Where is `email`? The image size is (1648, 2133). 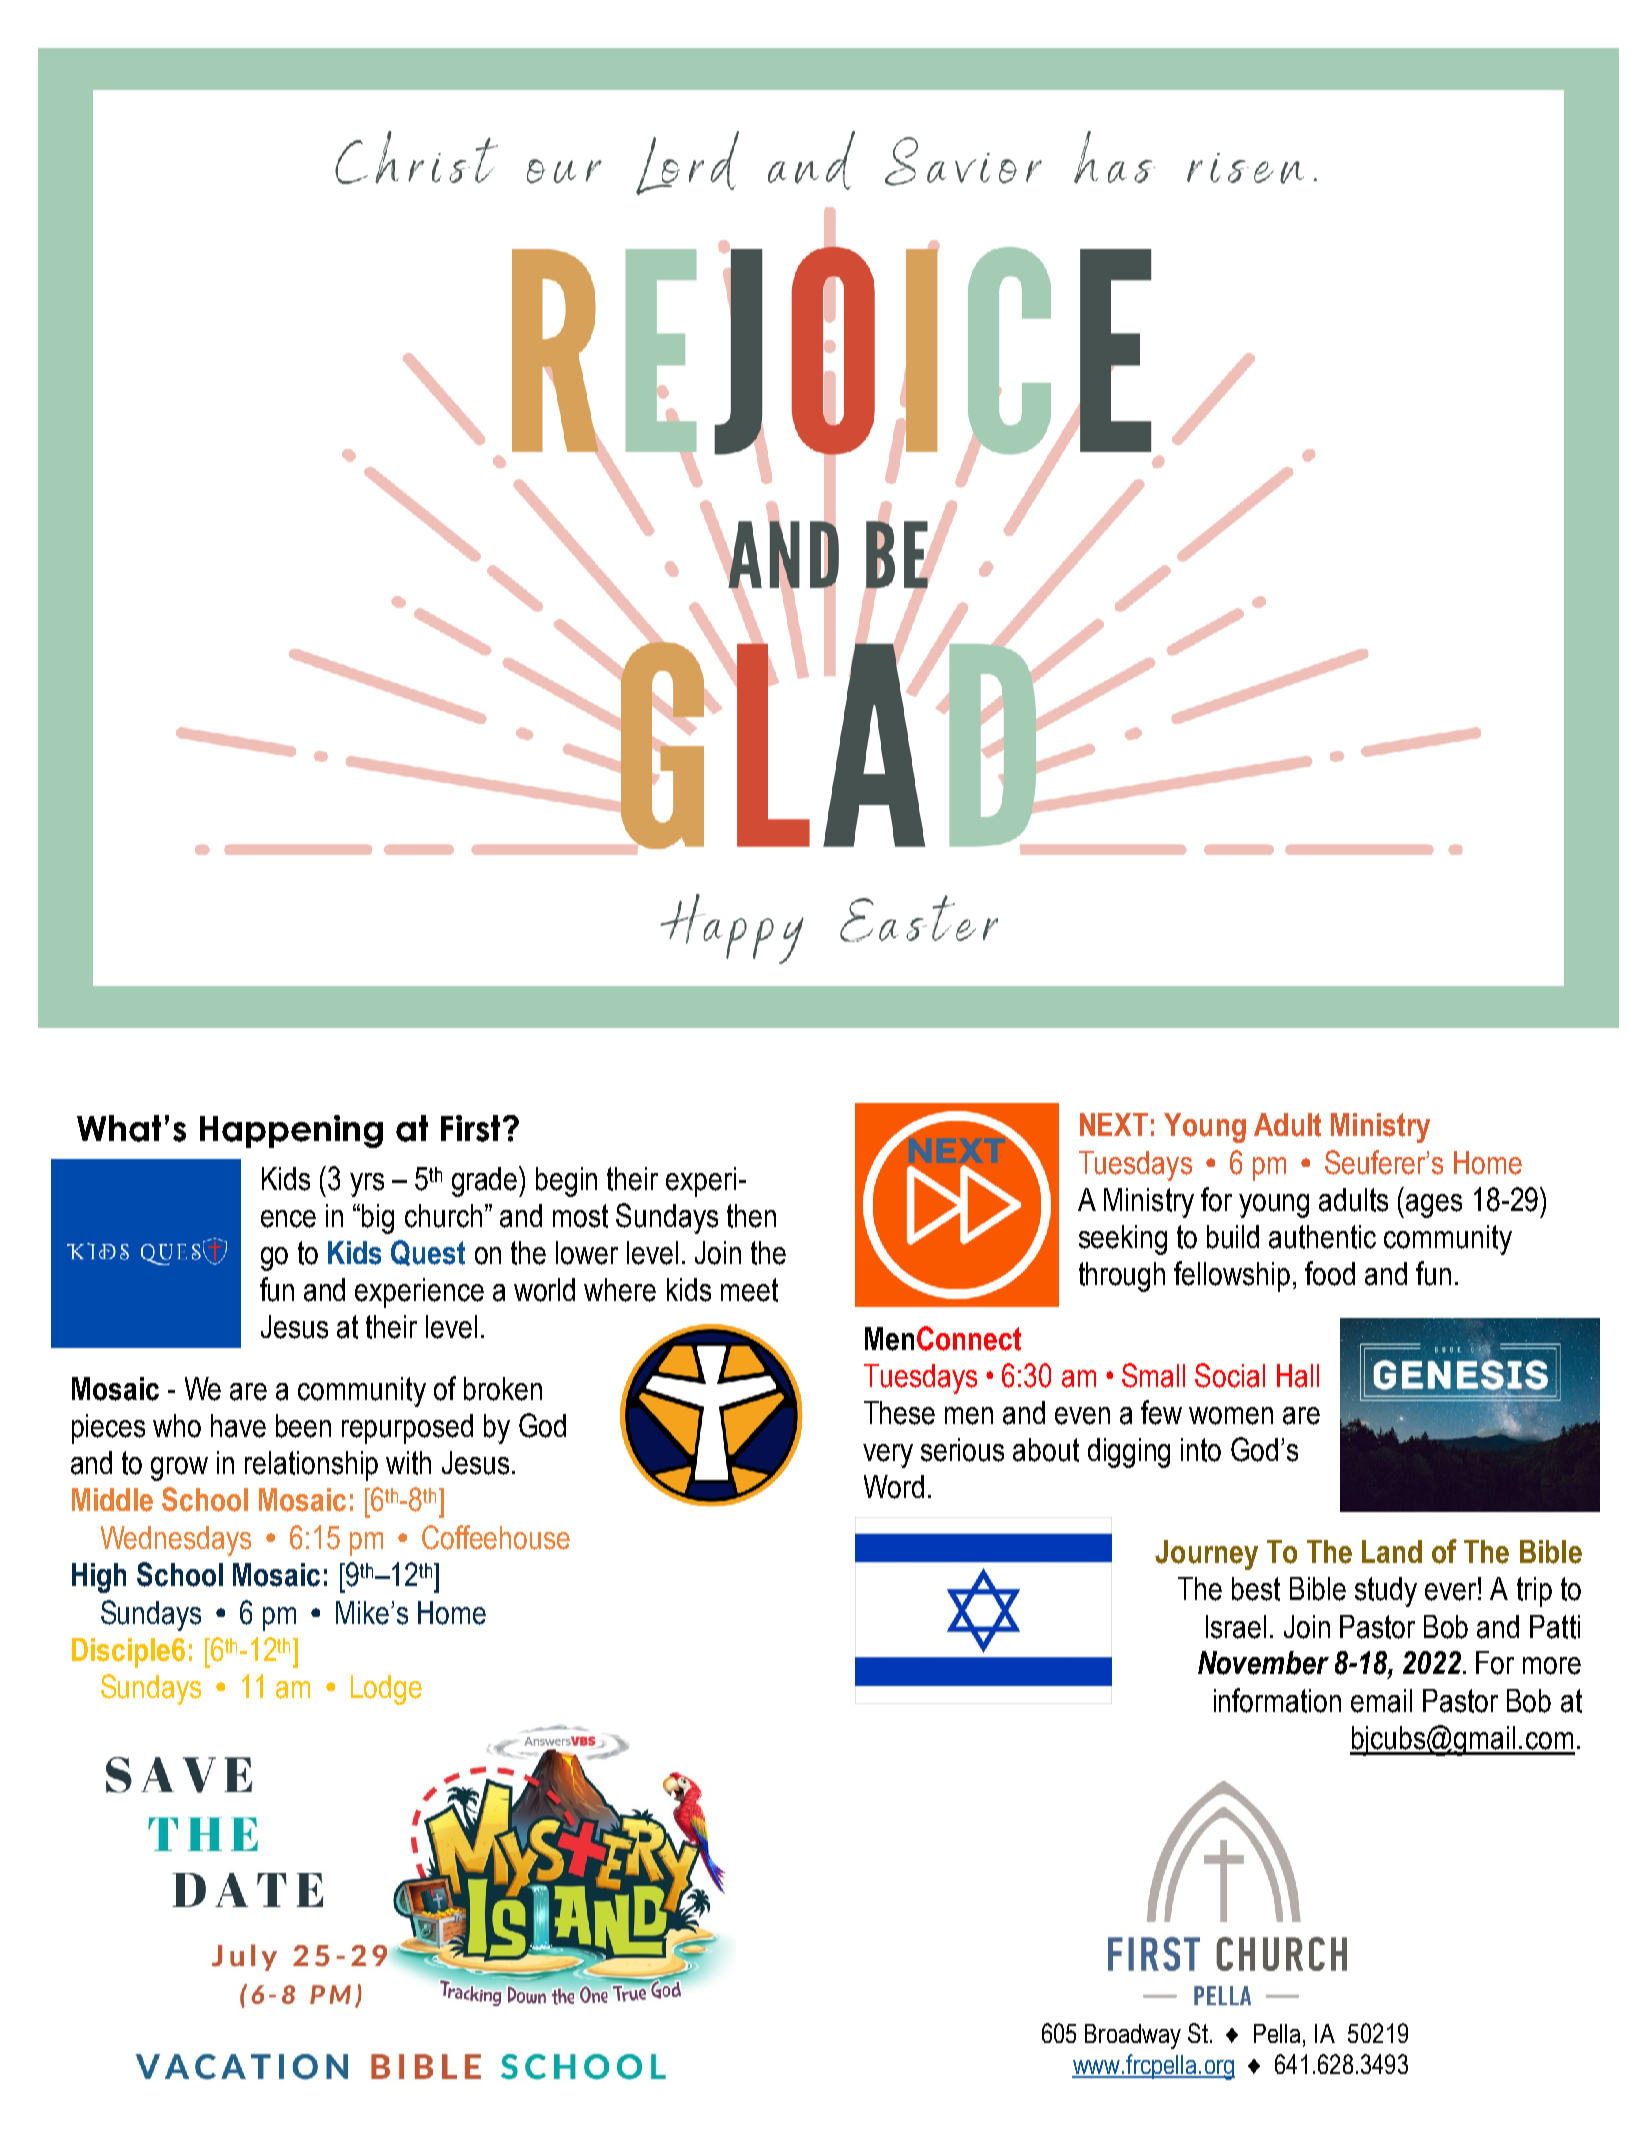 email is located at coordinates (1381, 1701).
